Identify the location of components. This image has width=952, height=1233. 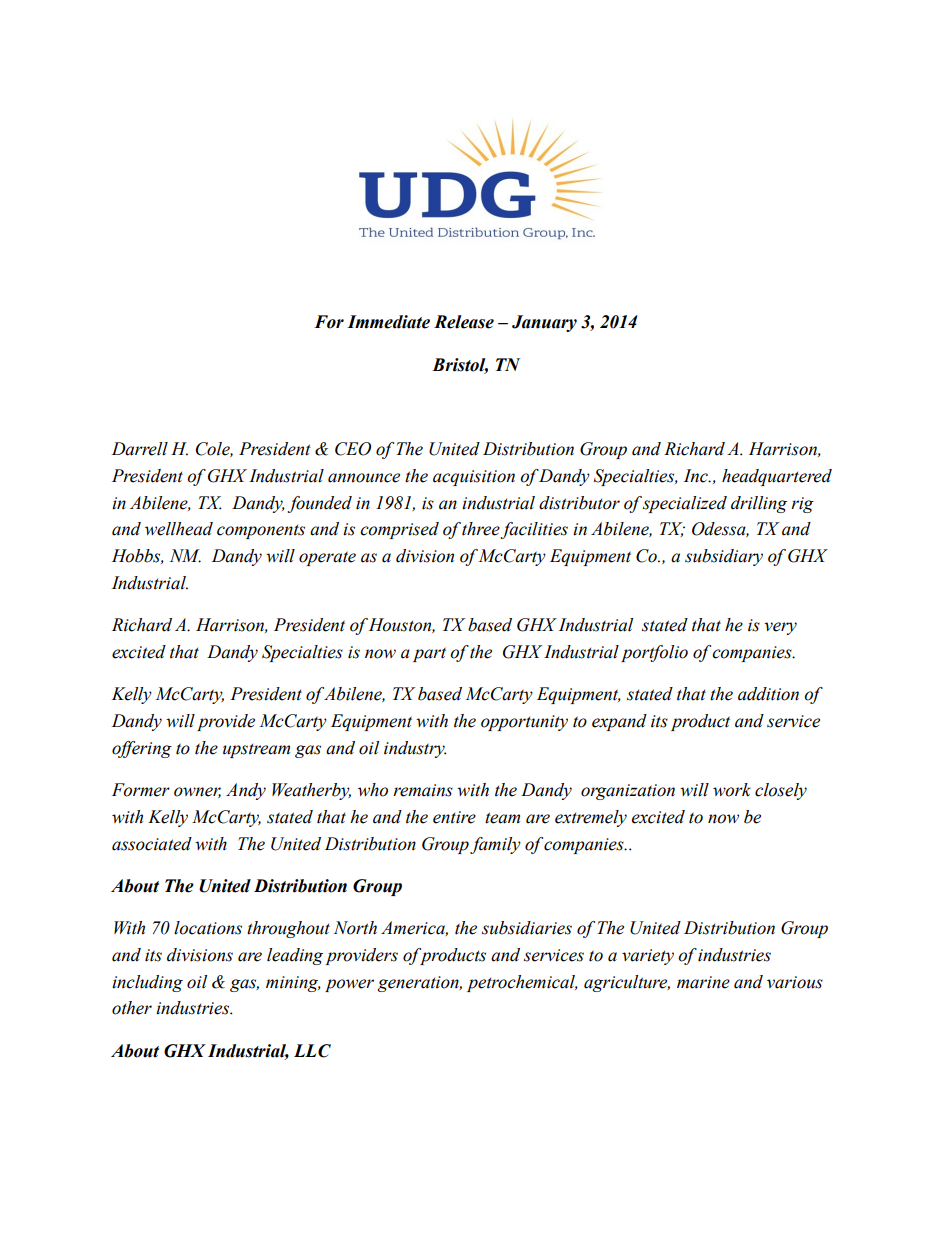
(261, 531).
